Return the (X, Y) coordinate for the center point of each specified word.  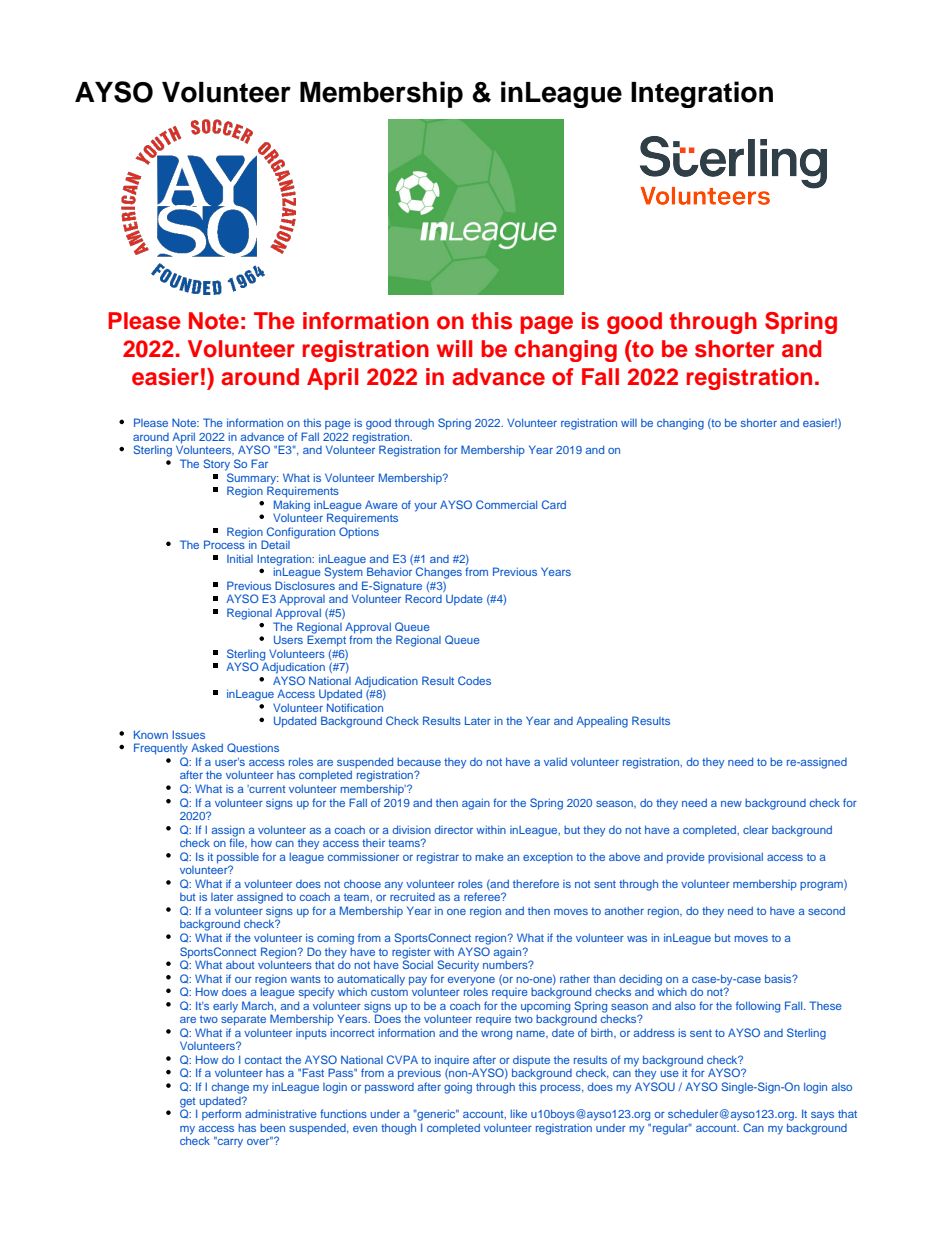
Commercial (506, 504)
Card (554, 504)
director (453, 829)
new (731, 804)
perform (221, 1114)
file (238, 842)
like (519, 1113)
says (822, 1116)
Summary (252, 477)
